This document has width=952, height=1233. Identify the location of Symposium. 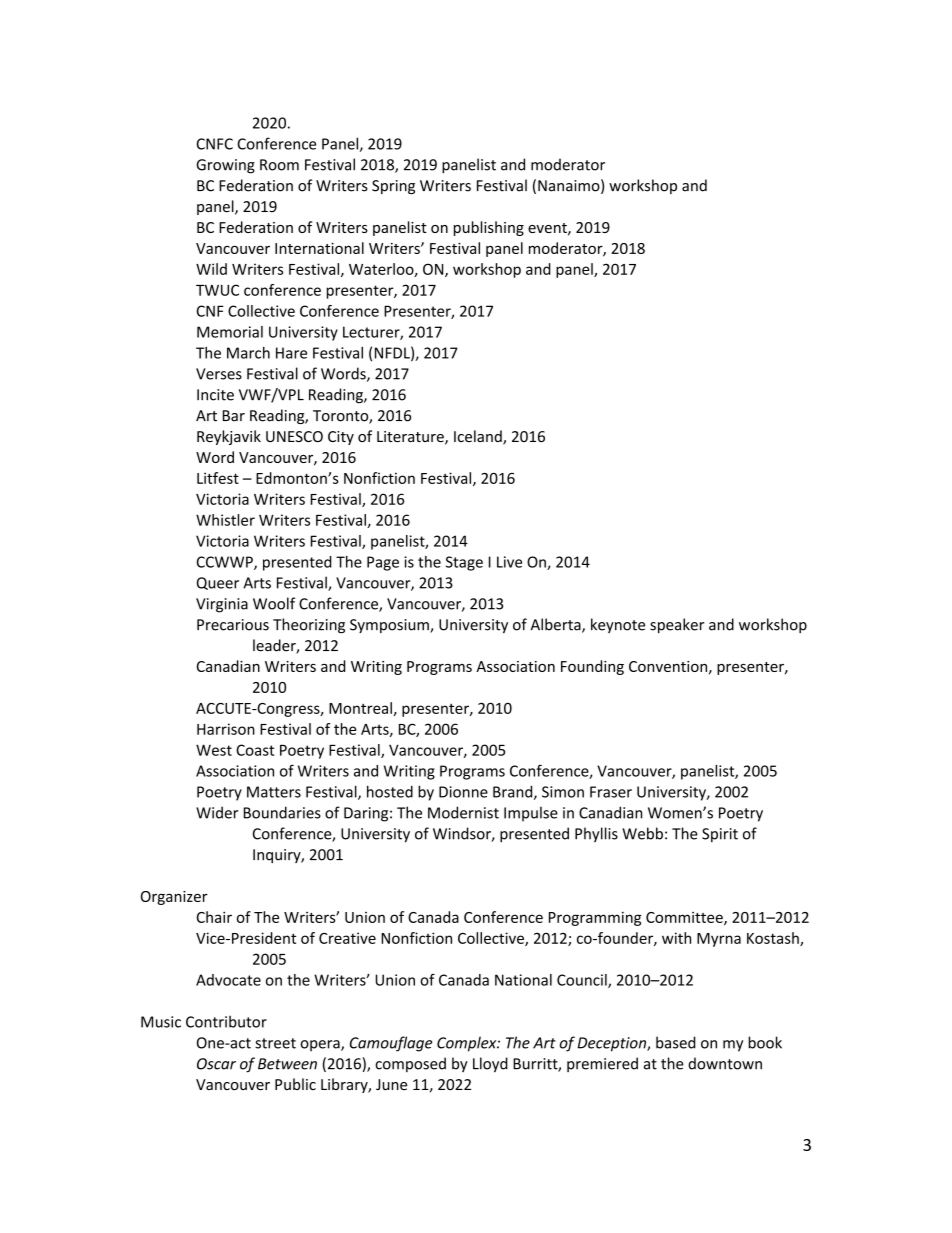
(390, 626).
